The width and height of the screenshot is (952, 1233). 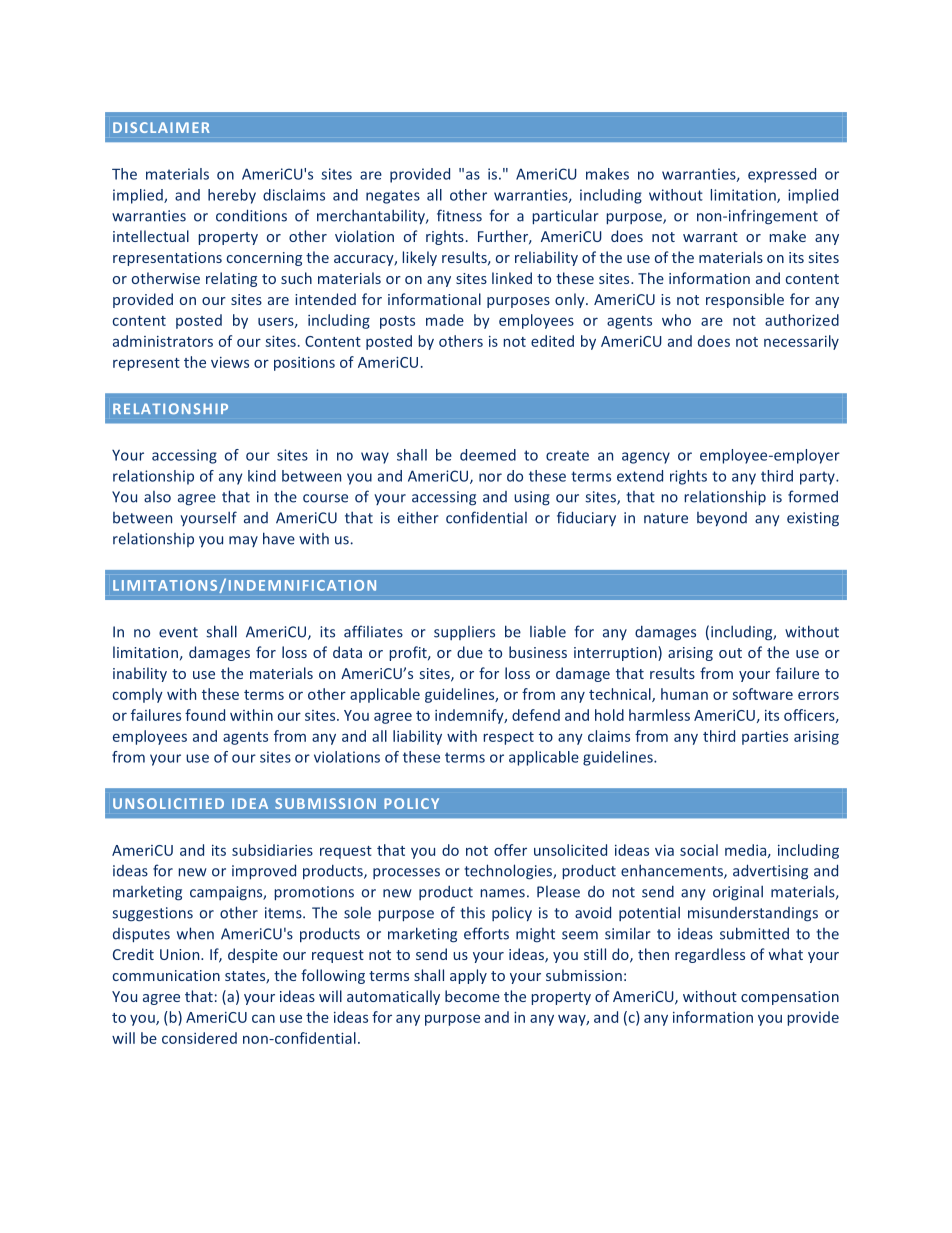 What do you see at coordinates (232, 196) in the screenshot?
I see `hereby` at bounding box center [232, 196].
